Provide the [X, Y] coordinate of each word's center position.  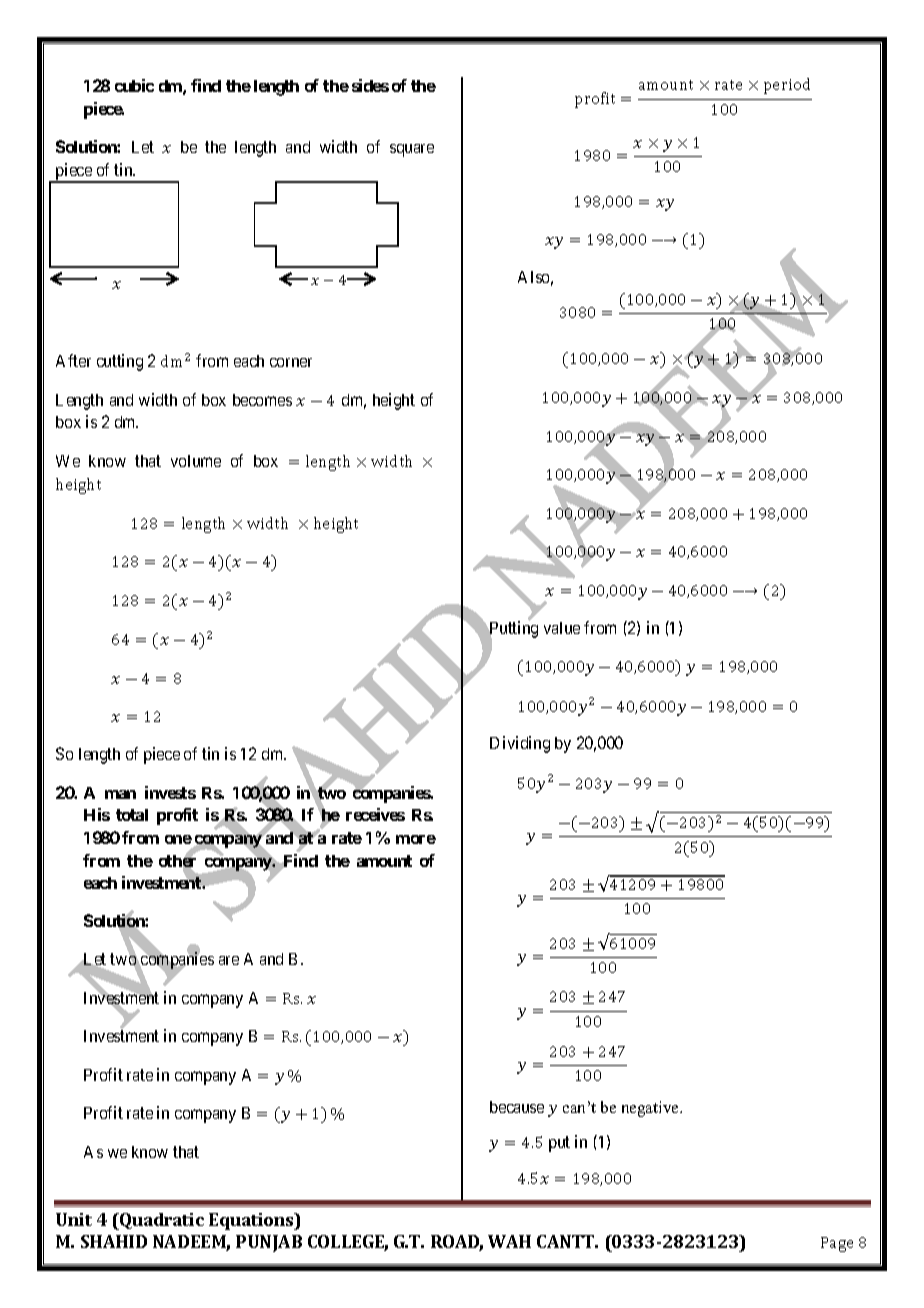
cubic [134, 85]
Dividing [520, 744]
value [562, 628]
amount [384, 861]
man [120, 794]
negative [651, 1109]
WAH [509, 1241]
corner [291, 362]
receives [375, 814]
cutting [120, 362]
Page [837, 1244]
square [412, 150]
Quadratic [161, 1221]
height [394, 401]
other [177, 861]
